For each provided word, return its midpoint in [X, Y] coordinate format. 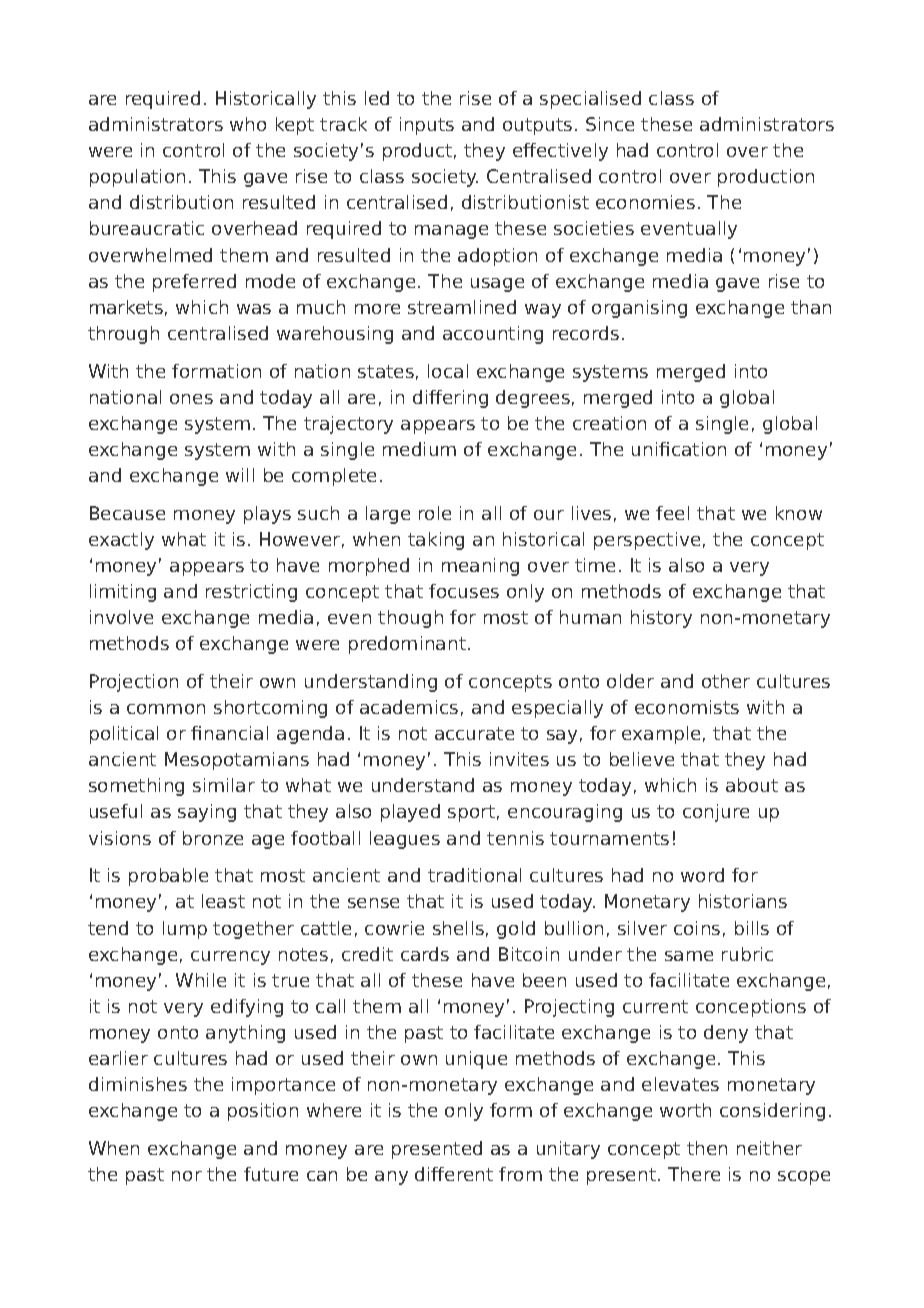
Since [610, 124]
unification [679, 449]
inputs [427, 126]
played [410, 813]
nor [187, 1176]
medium [419, 449]
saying [207, 813]
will [240, 475]
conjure [716, 813]
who [248, 124]
